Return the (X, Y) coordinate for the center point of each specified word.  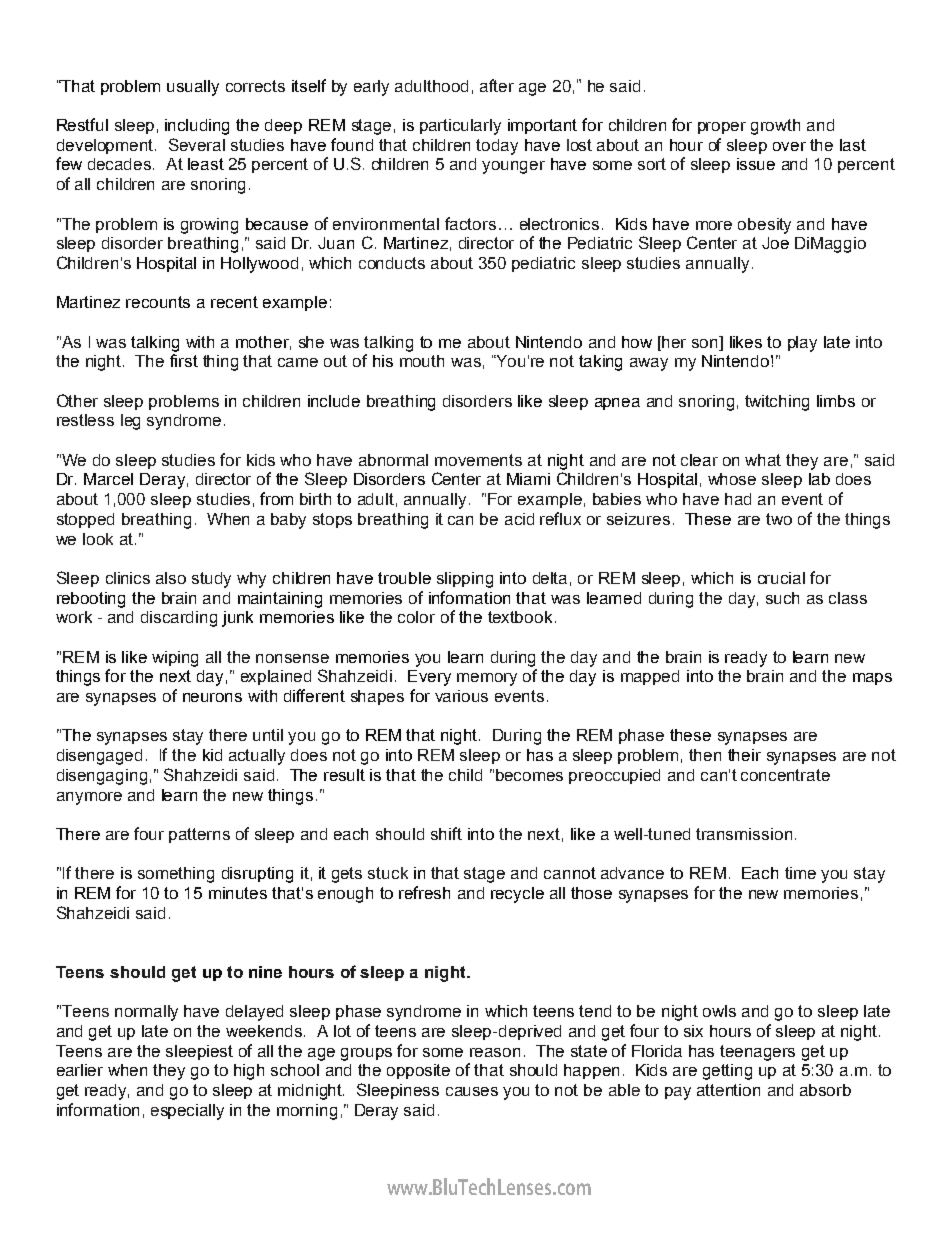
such (782, 598)
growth (775, 127)
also (171, 578)
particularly (460, 127)
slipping (465, 580)
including (197, 127)
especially (187, 1112)
